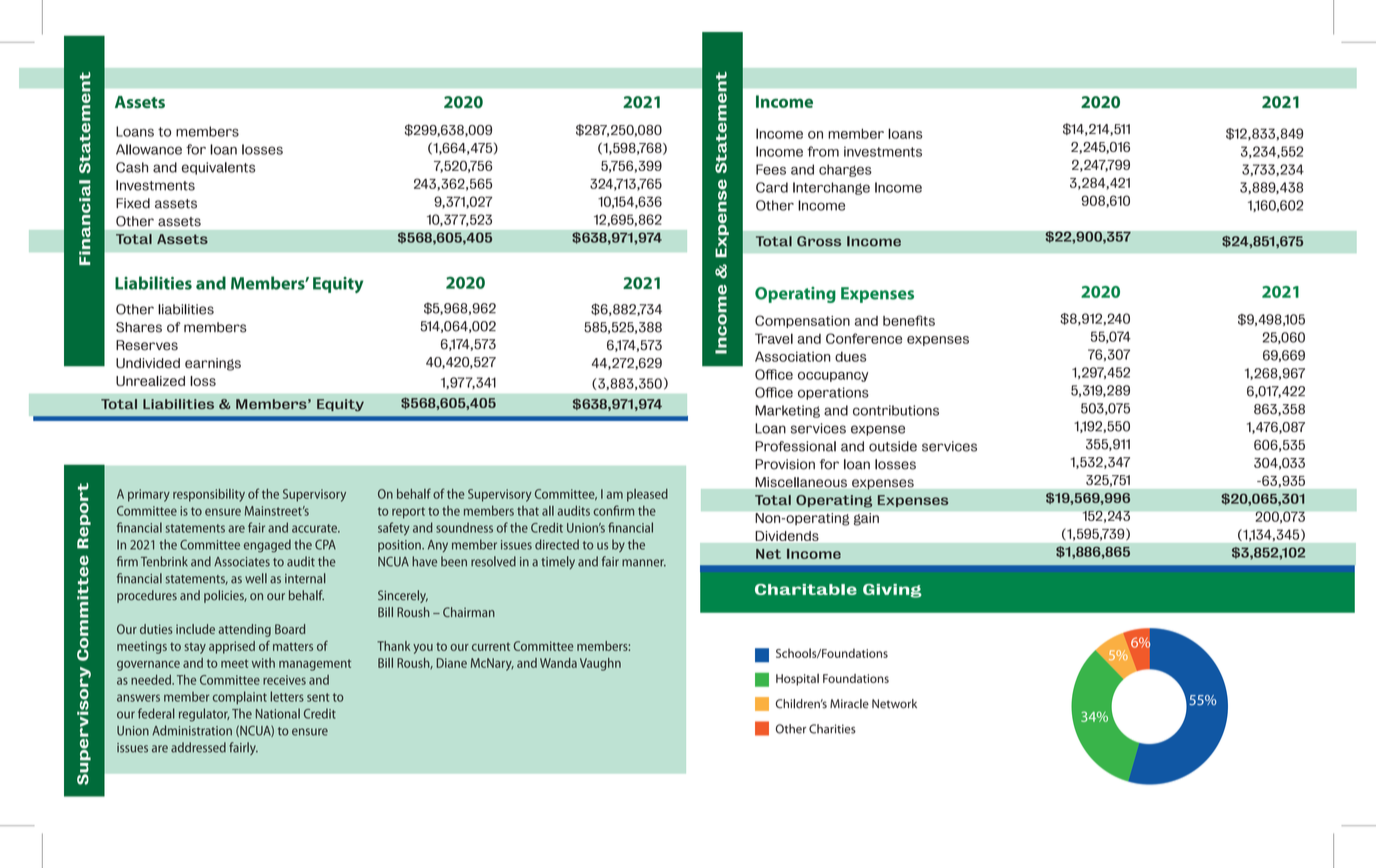  I want to click on charges, so click(845, 170).
